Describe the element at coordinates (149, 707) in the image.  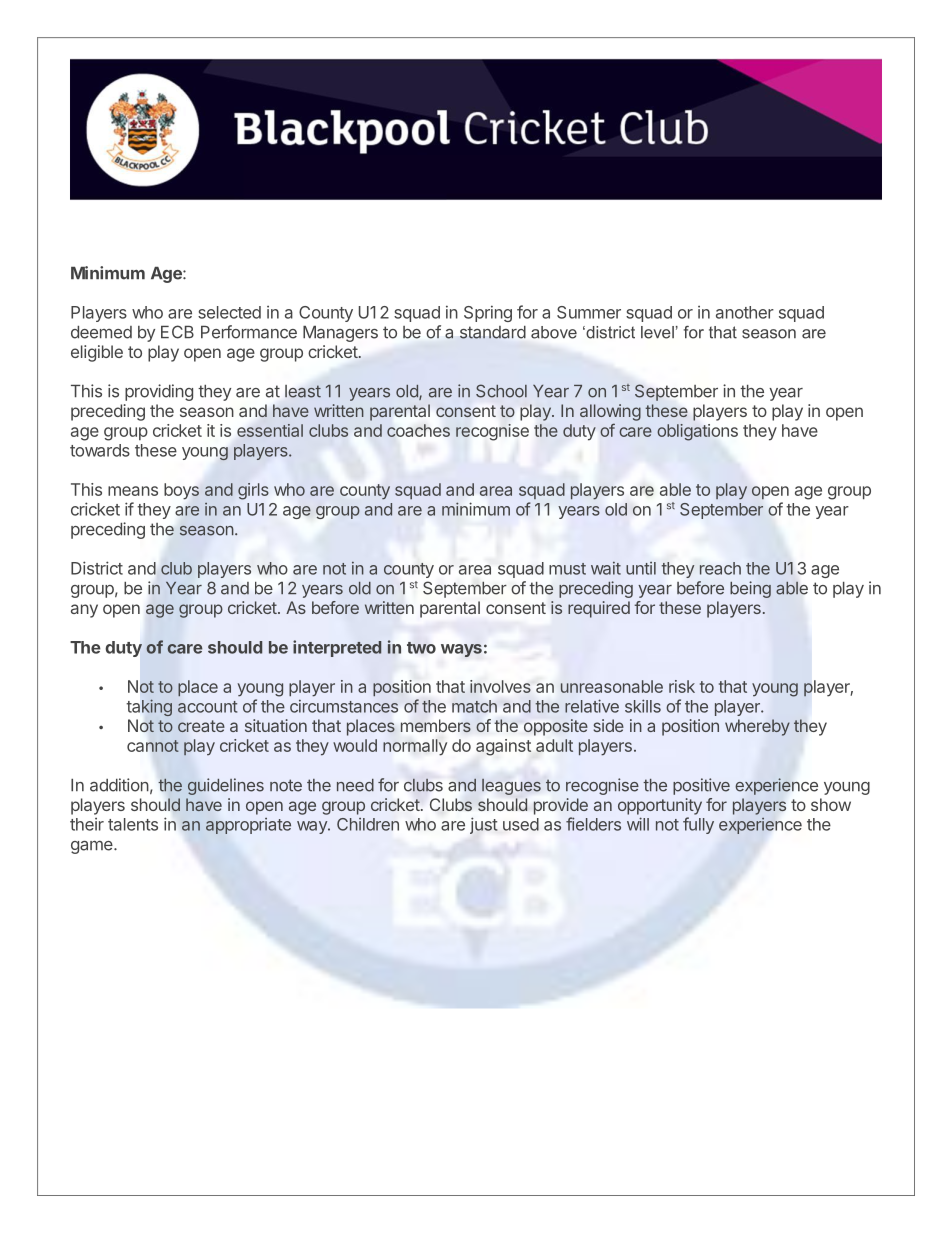
I see `taking` at that location.
